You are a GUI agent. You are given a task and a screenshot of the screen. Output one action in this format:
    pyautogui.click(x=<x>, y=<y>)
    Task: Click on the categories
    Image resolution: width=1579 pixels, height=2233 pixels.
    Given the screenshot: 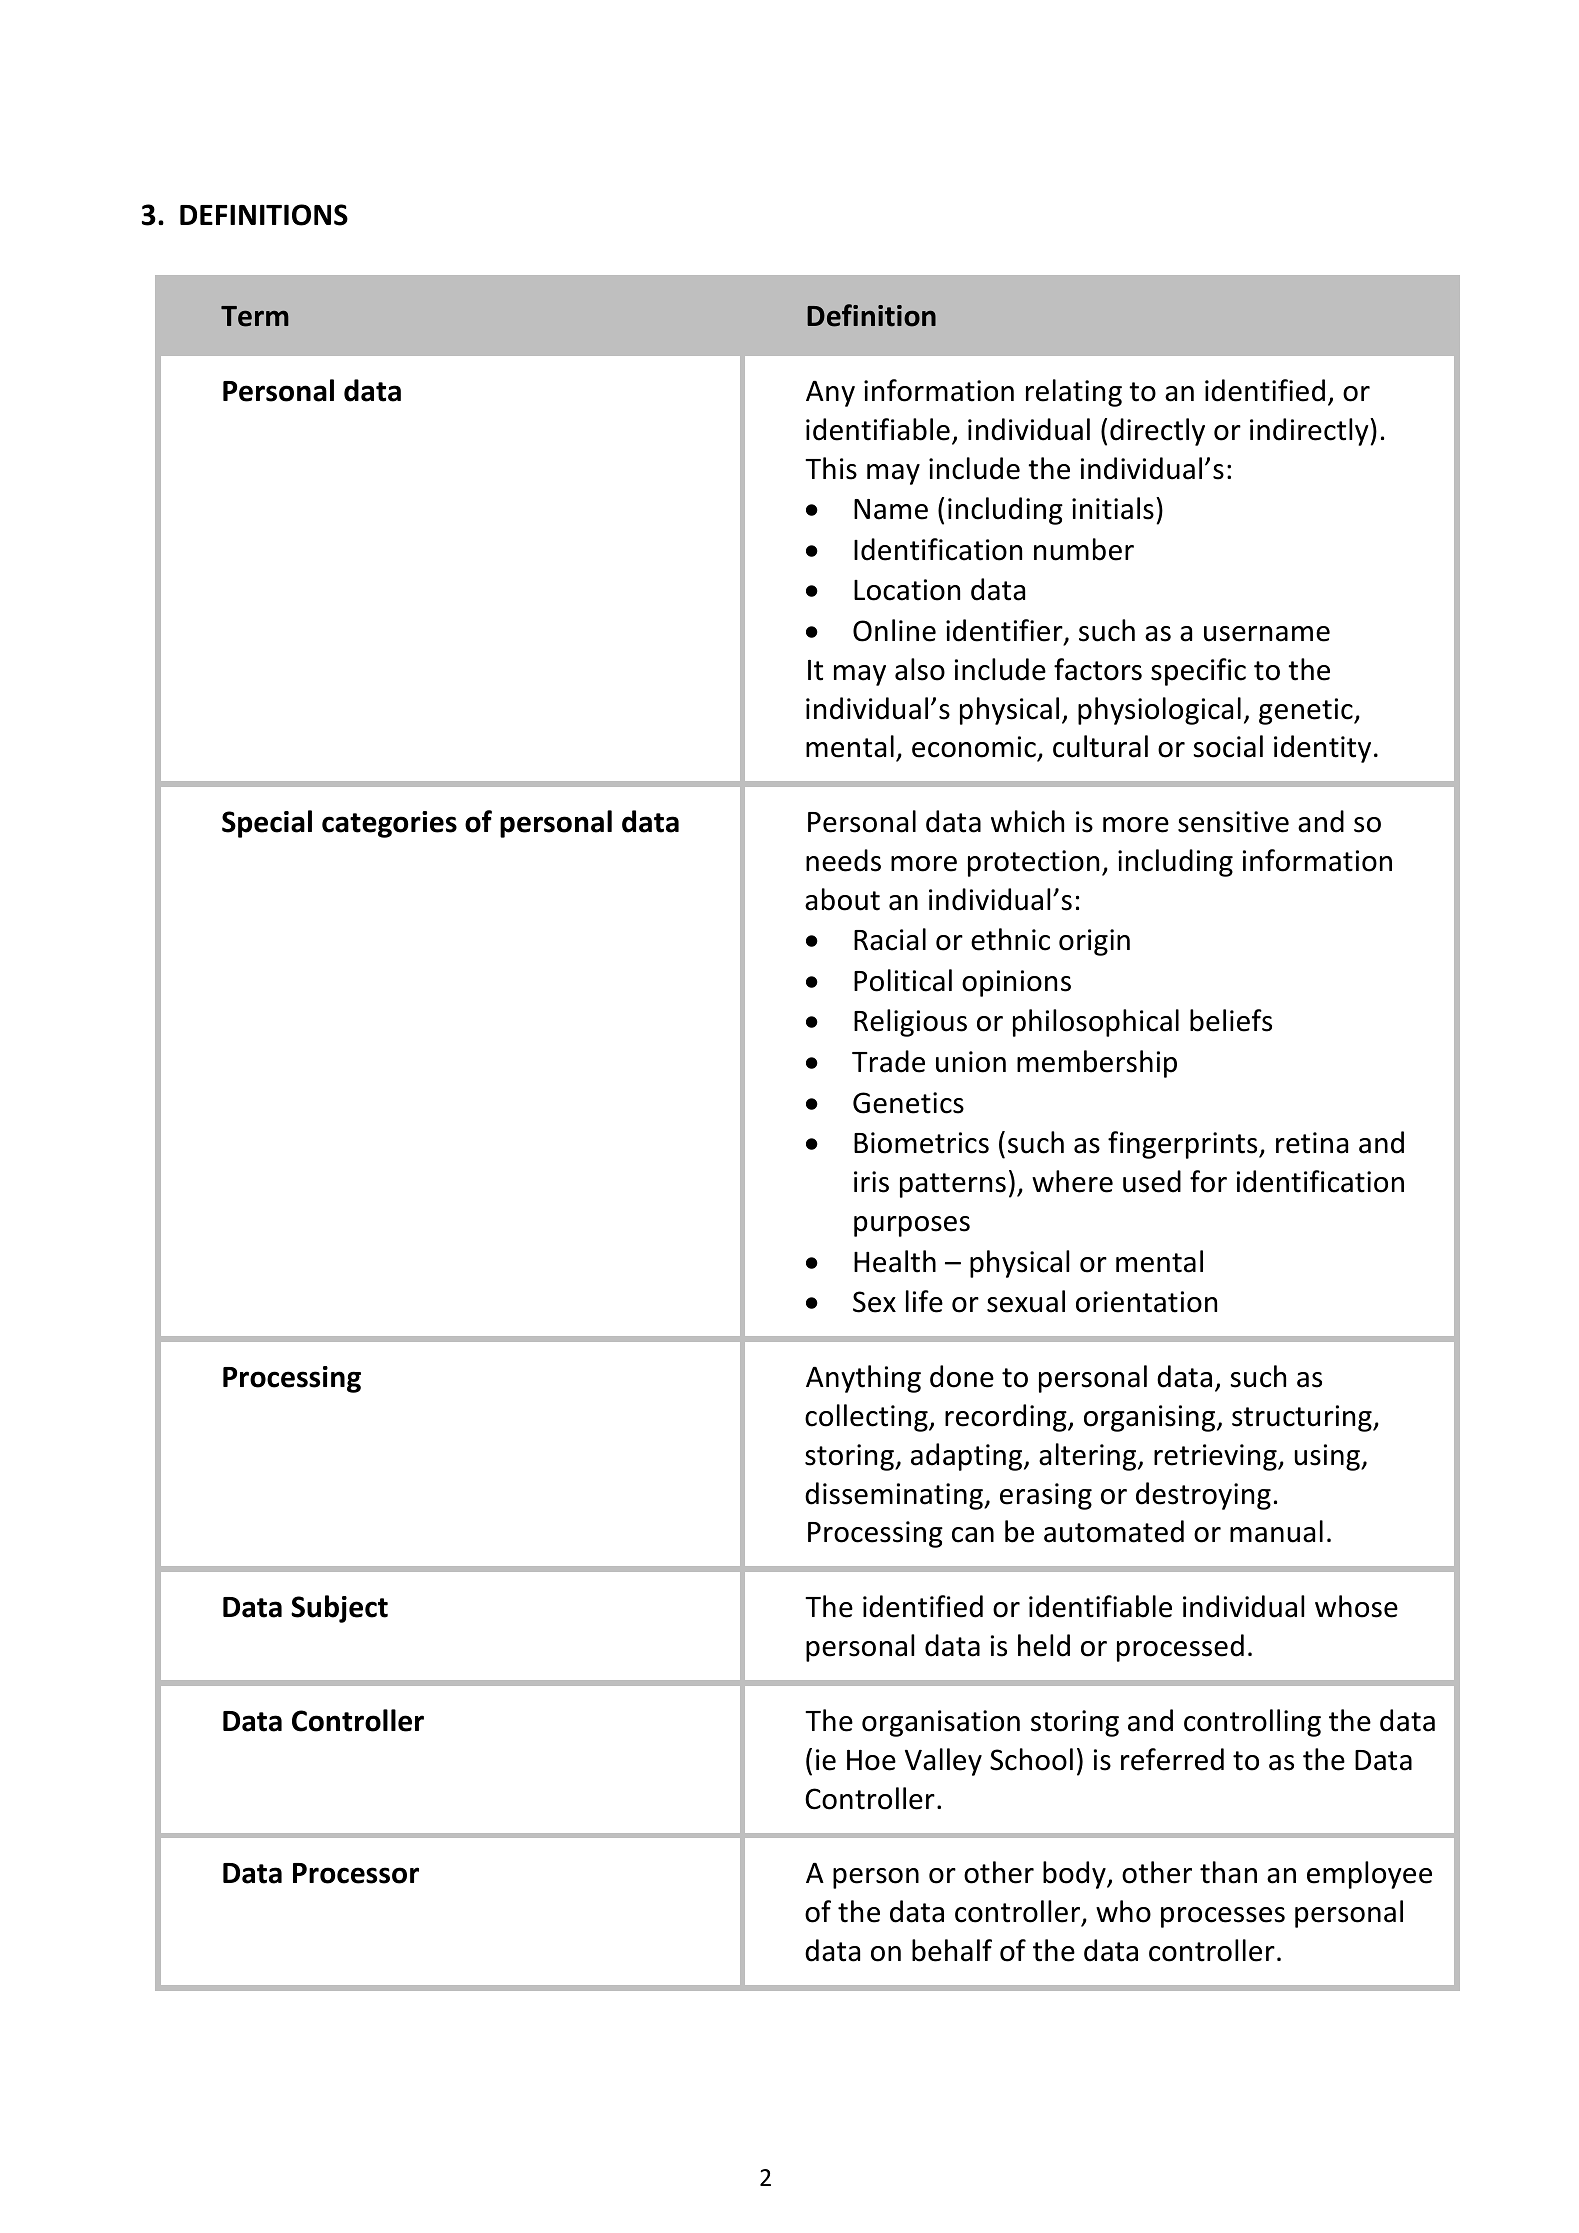 What is the action you would take?
    pyautogui.click(x=389, y=824)
